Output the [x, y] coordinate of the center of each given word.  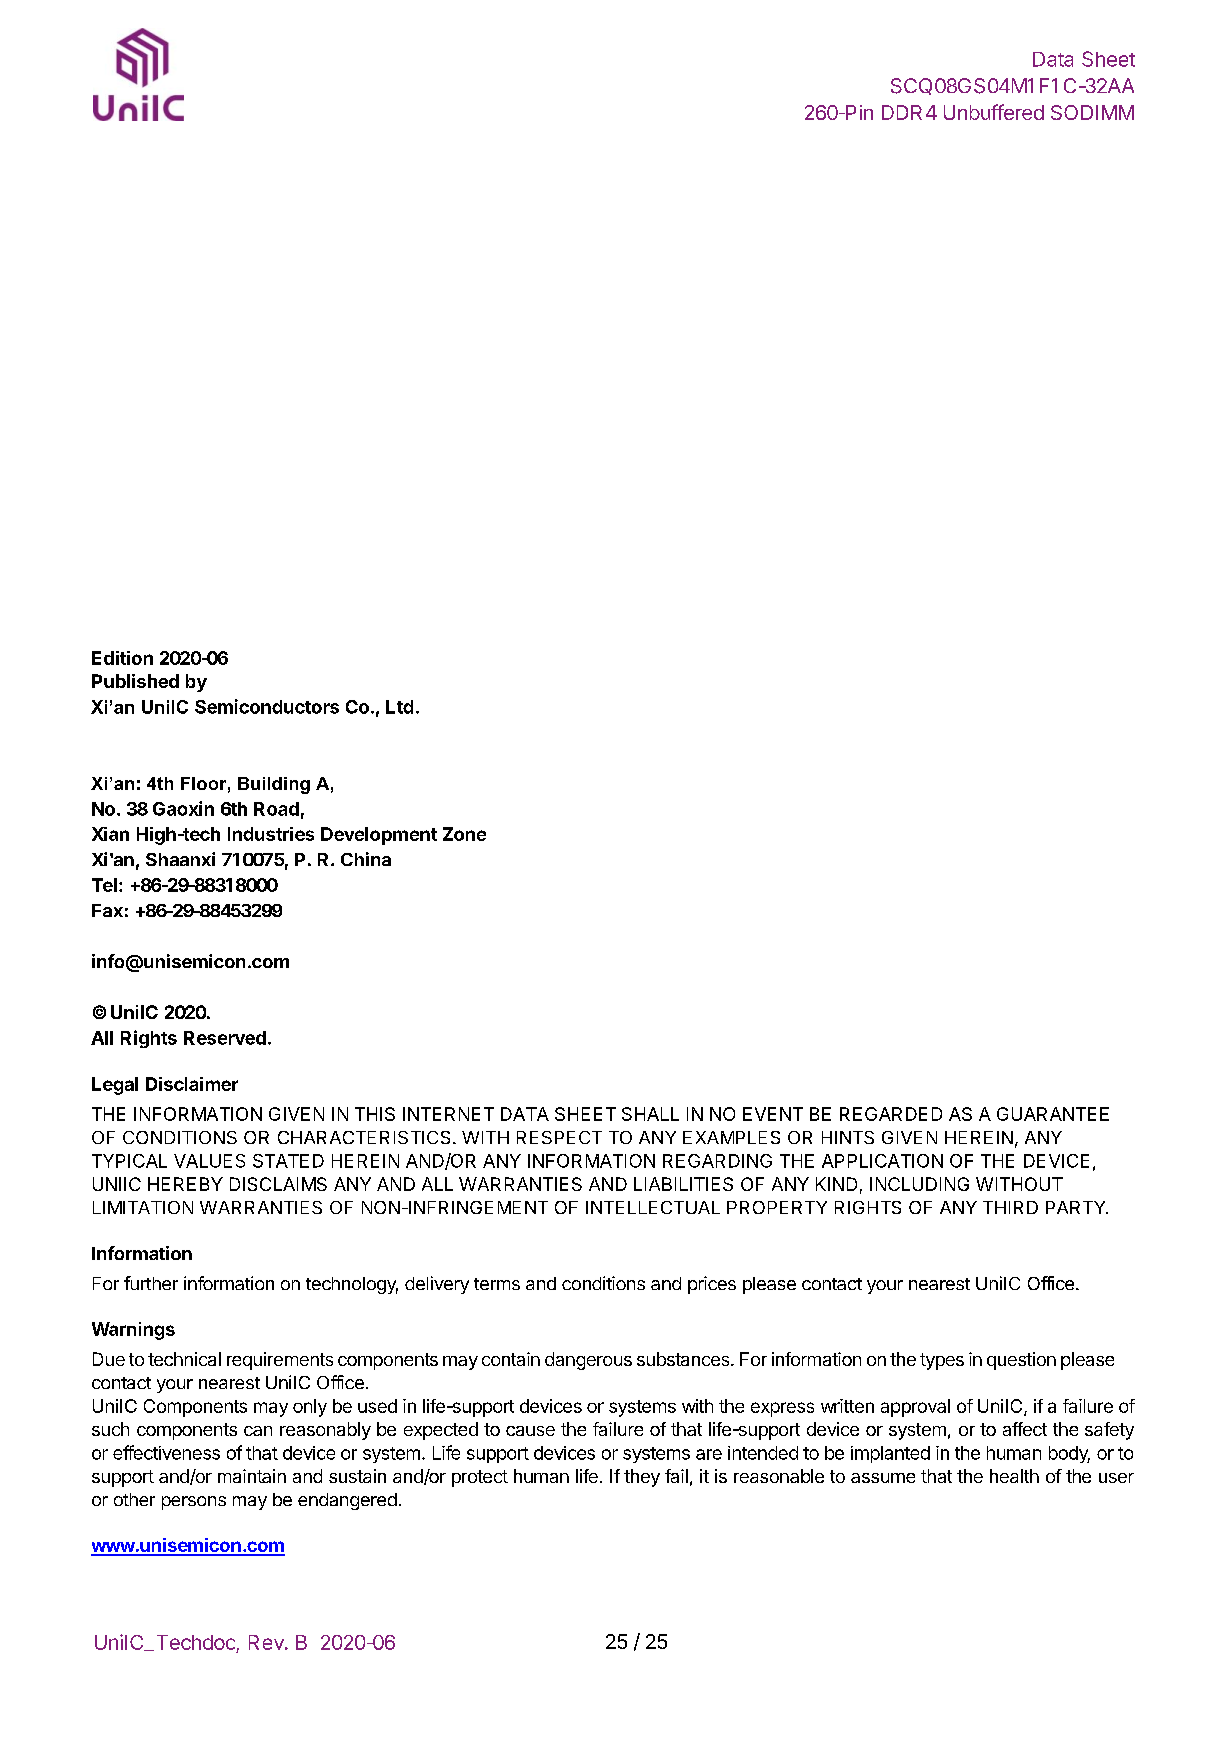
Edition [122, 658]
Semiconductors [267, 706]
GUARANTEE [1053, 1114]
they [642, 1478]
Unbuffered [994, 112]
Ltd [399, 707]
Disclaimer [192, 1084]
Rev [267, 1642]
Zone [464, 834]
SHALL [650, 1114]
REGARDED [891, 1114]
